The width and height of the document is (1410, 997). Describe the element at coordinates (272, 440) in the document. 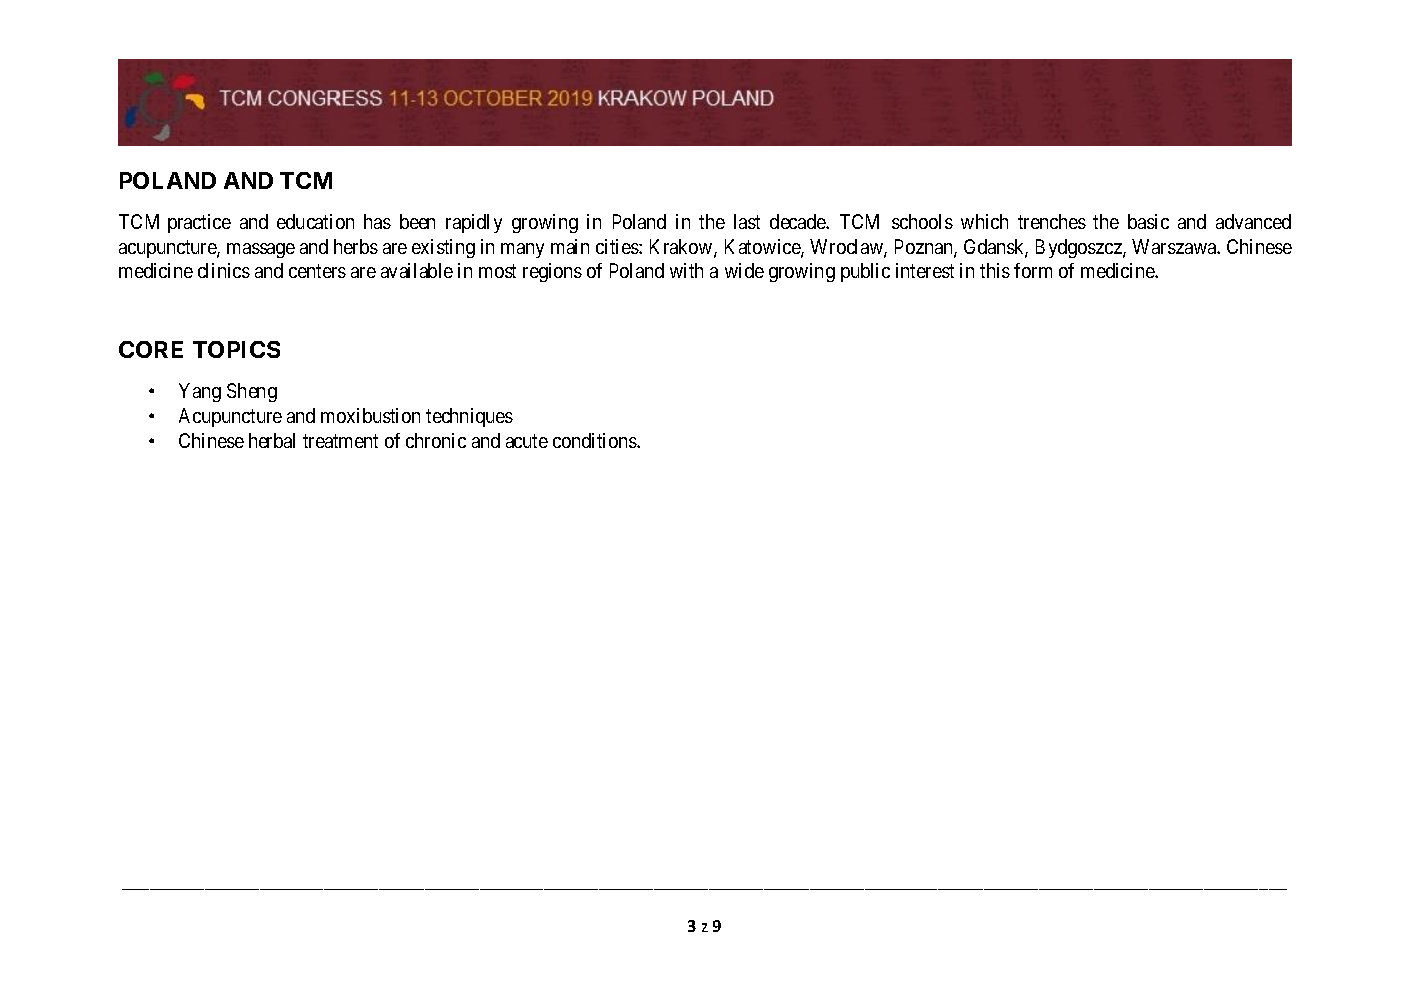

I see `herbal` at that location.
